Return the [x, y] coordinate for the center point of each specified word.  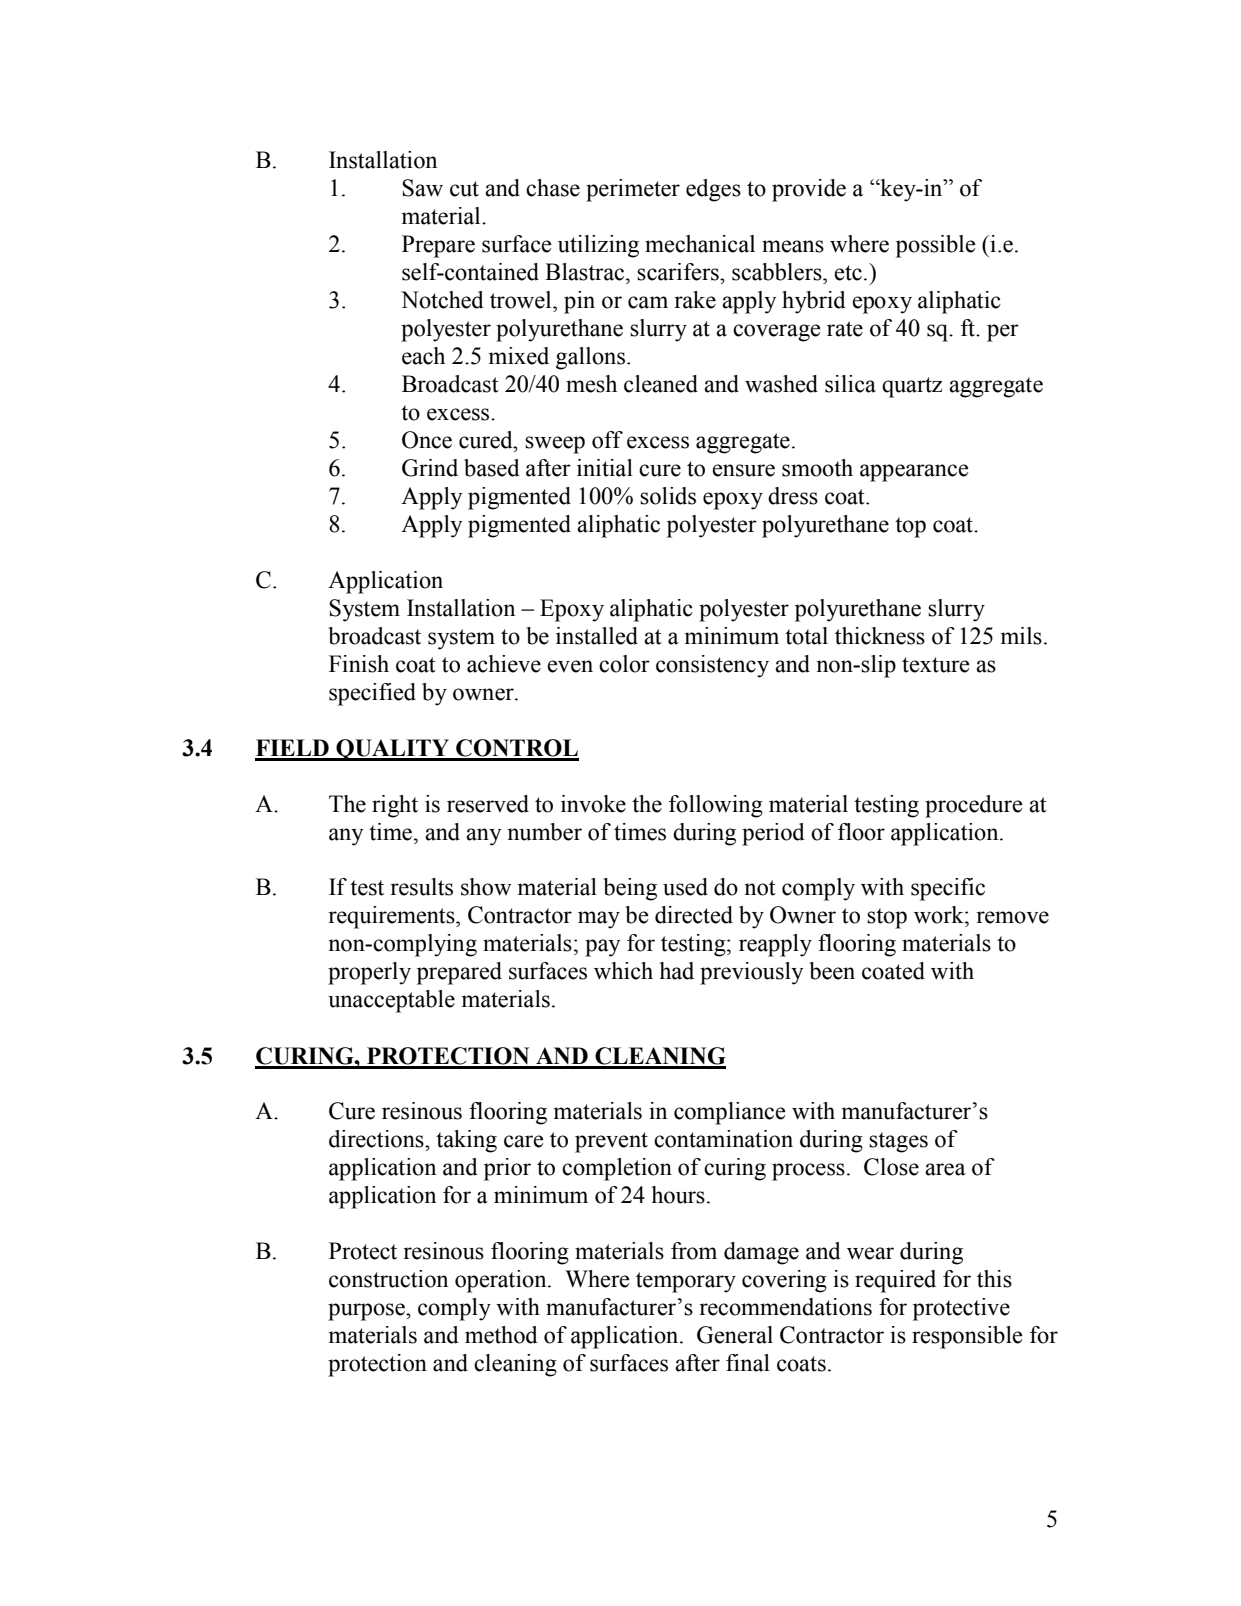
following [716, 806]
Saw [422, 188]
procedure [973, 806]
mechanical [700, 244]
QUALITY [393, 750]
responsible [967, 1337]
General [735, 1335]
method [501, 1335]
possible [935, 246]
